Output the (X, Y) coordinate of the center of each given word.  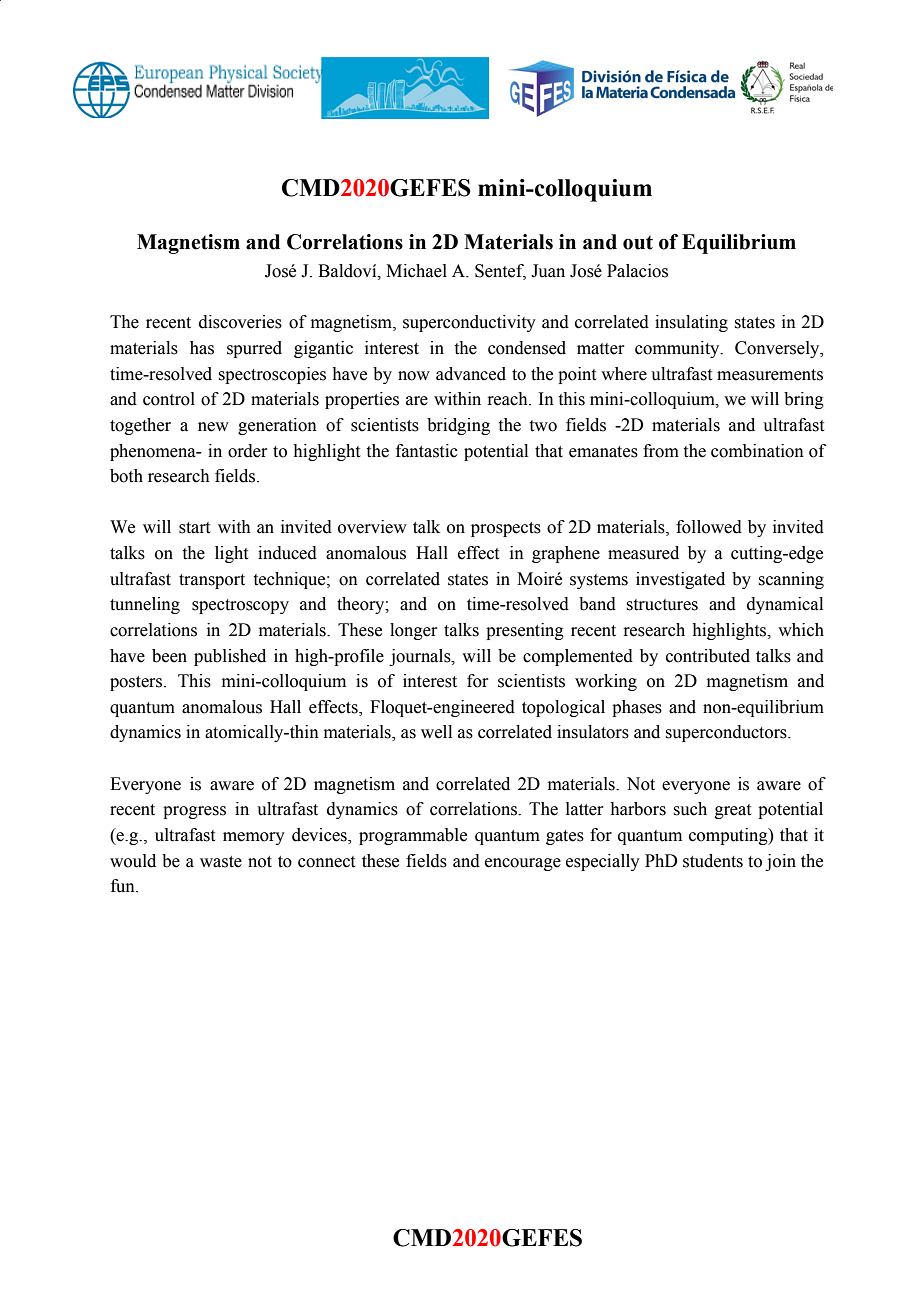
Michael (416, 271)
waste (221, 862)
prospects (506, 529)
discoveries (240, 322)
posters (137, 683)
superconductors (727, 733)
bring (804, 400)
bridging (458, 426)
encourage (523, 864)
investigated (680, 580)
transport (212, 581)
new (213, 427)
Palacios (637, 271)
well (436, 732)
